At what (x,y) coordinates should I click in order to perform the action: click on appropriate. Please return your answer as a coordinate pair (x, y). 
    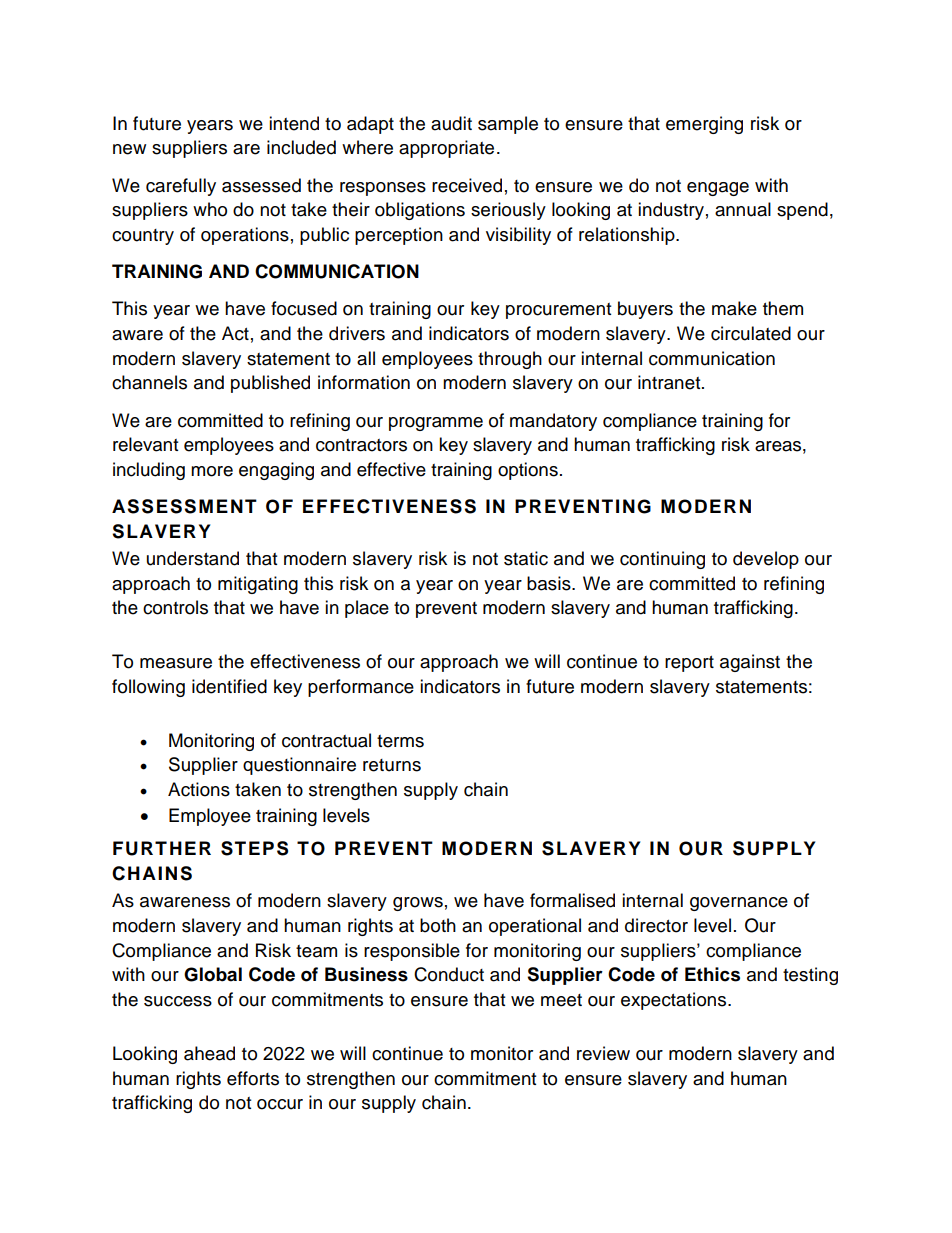
    Looking at the image, I should click on (446, 149).
